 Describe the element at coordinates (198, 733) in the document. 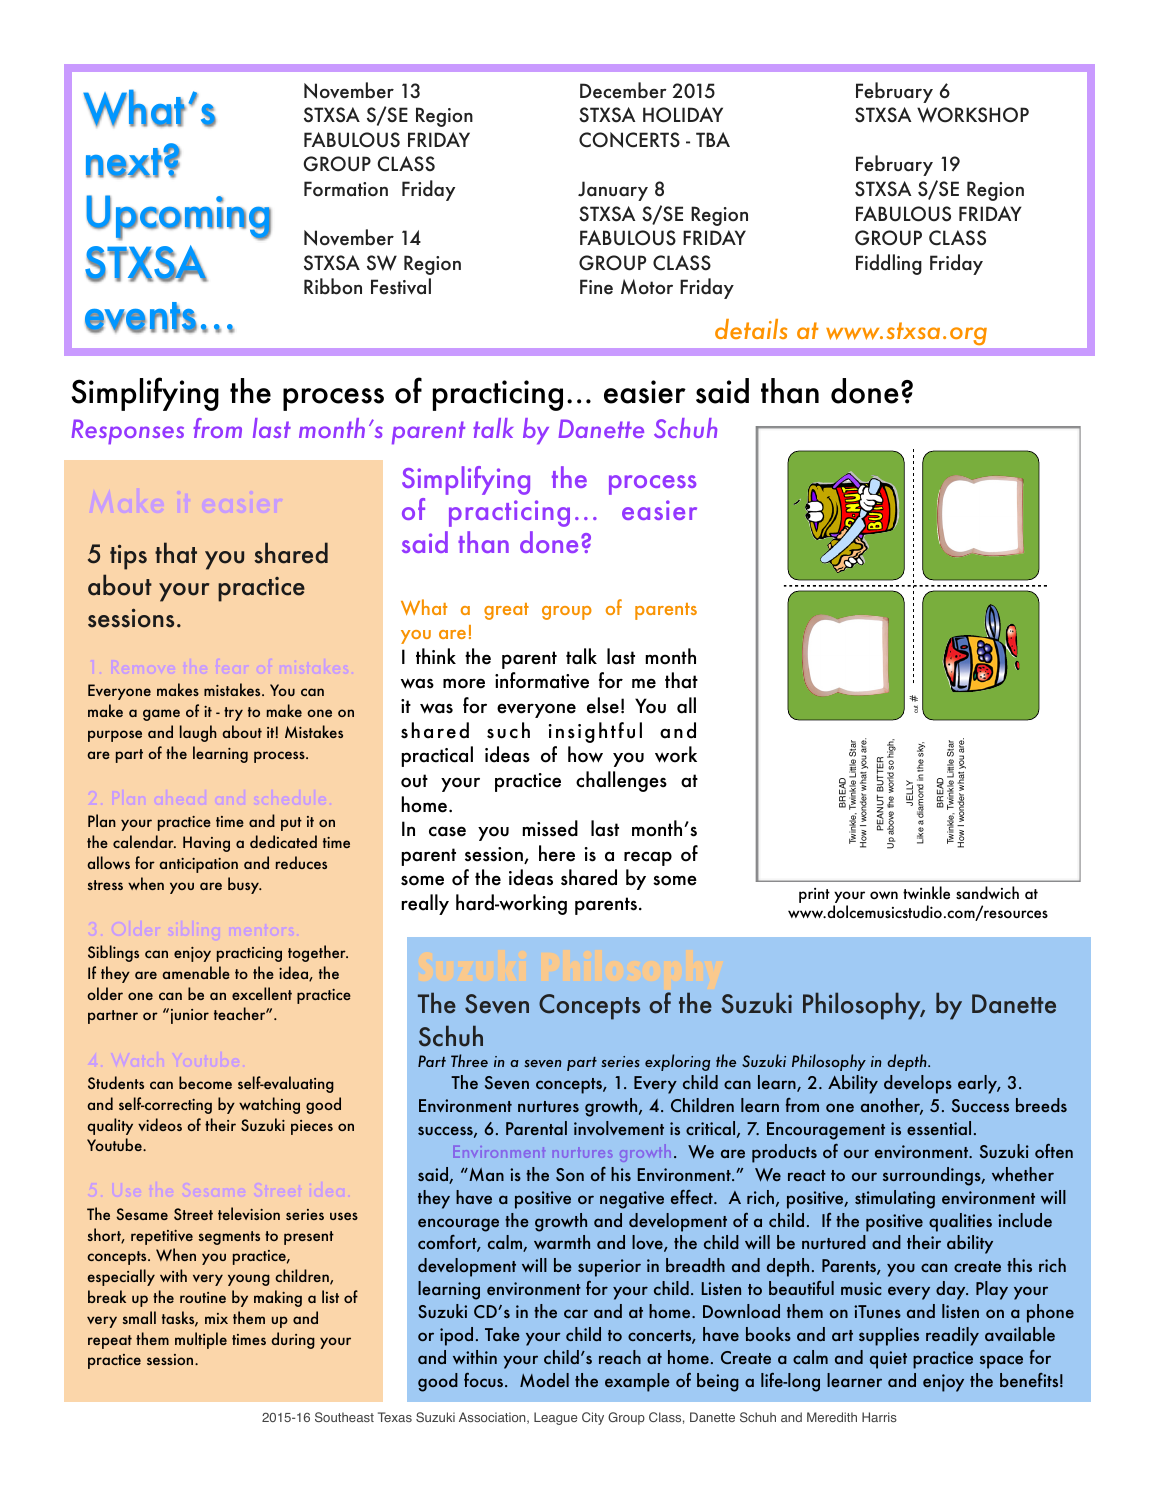

I see `laugh` at that location.
